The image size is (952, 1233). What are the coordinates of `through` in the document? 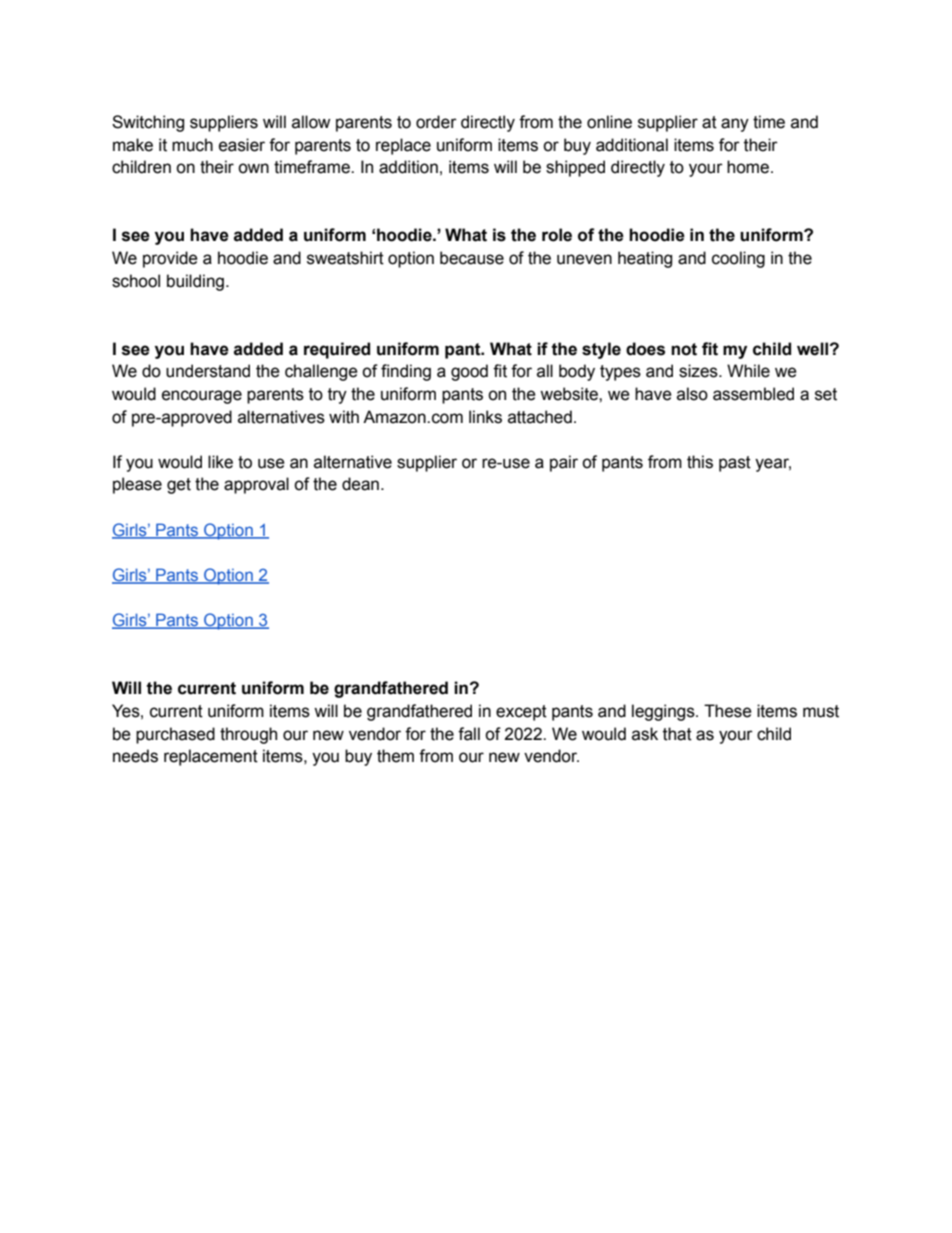 It's located at (248, 735).
